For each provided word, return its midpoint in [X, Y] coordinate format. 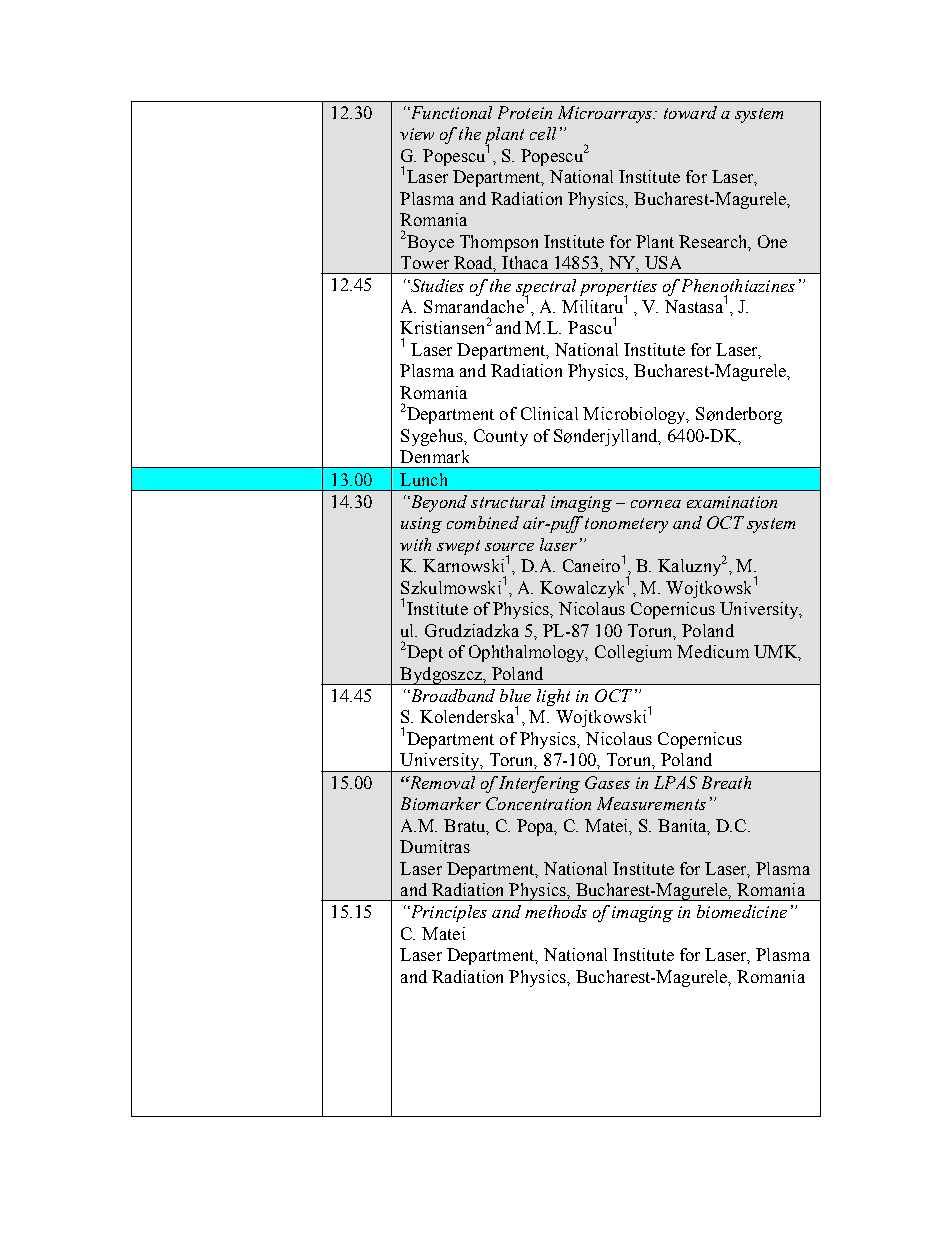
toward [690, 112]
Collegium [633, 653]
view [417, 134]
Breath [726, 782]
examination [732, 502]
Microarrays [606, 114]
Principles [447, 913]
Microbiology [635, 415]
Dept [424, 653]
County [501, 437]
